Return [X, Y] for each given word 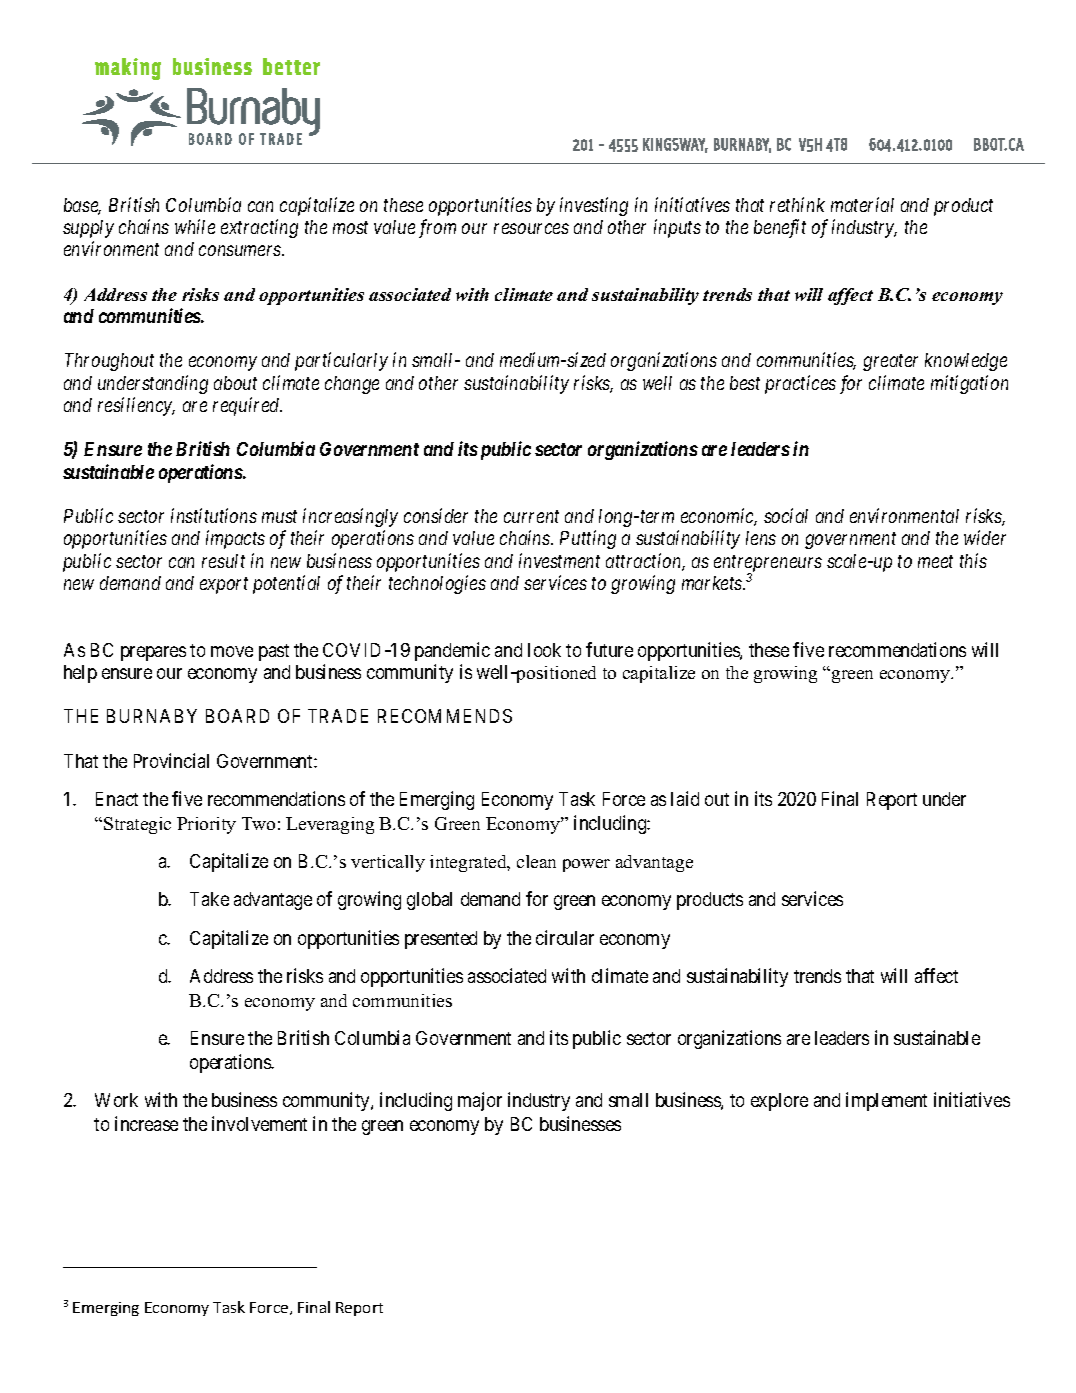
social [786, 515]
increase [146, 1123]
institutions [214, 516]
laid [685, 798]
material [862, 204]
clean [536, 861]
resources [531, 228]
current [531, 517]
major [480, 1101]
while [195, 226]
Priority [206, 825]
